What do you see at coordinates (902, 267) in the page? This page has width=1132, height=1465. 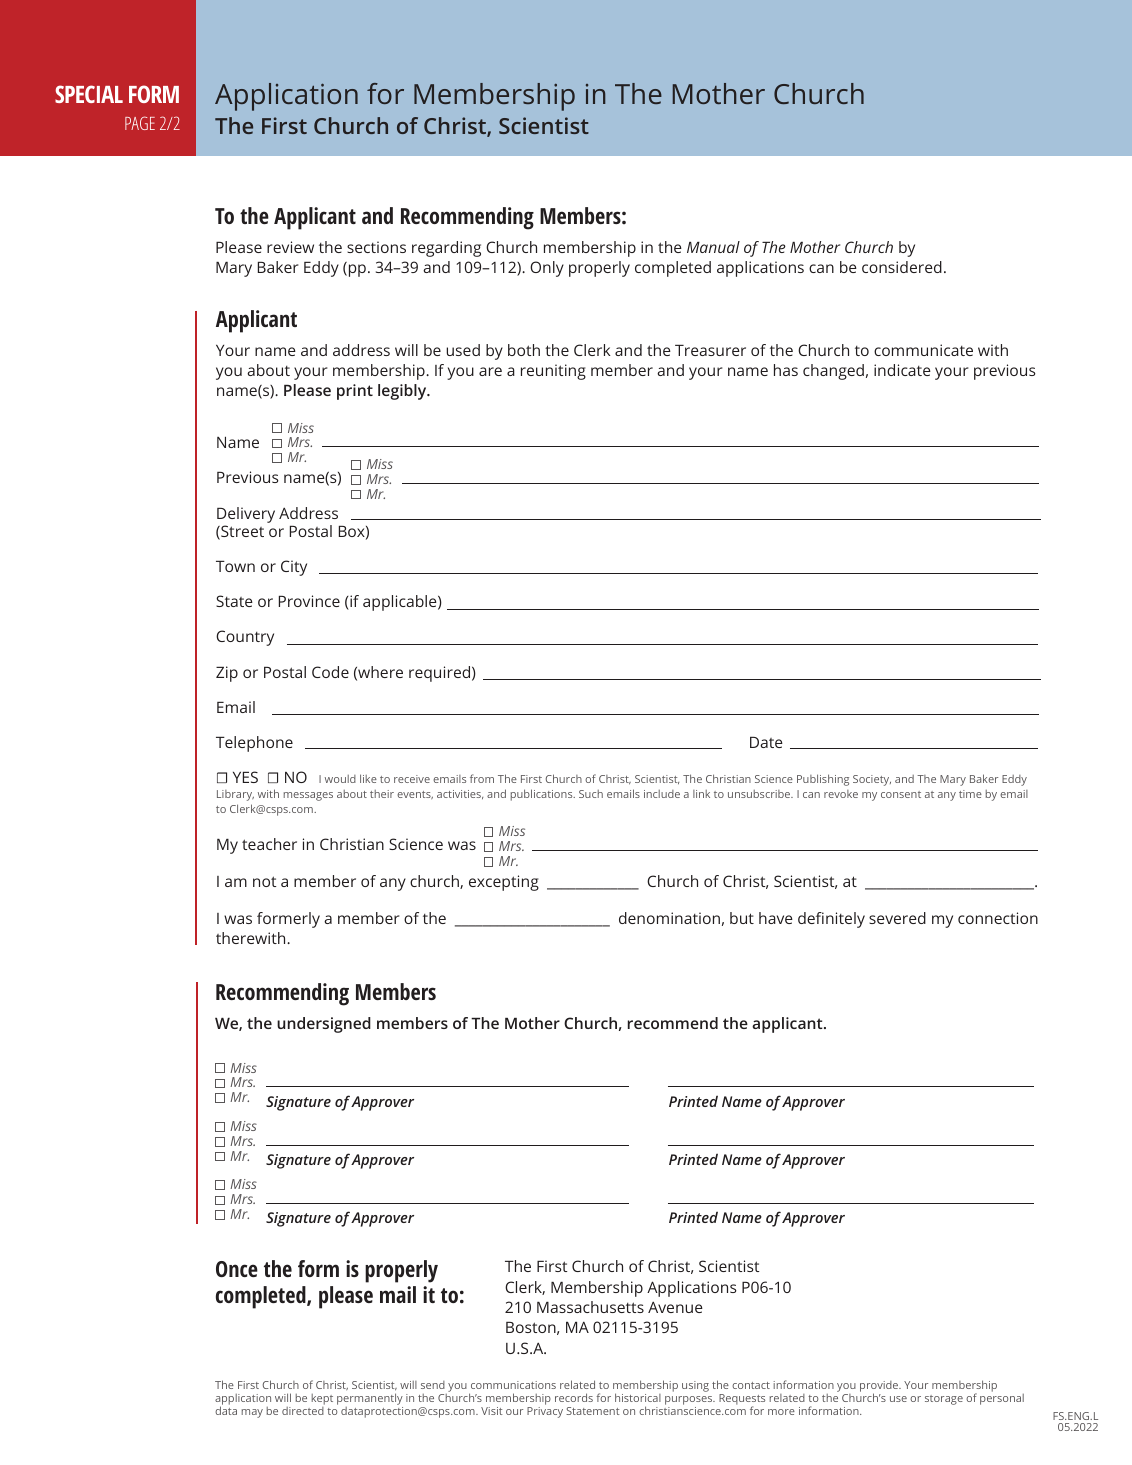 I see `considered` at bounding box center [902, 267].
